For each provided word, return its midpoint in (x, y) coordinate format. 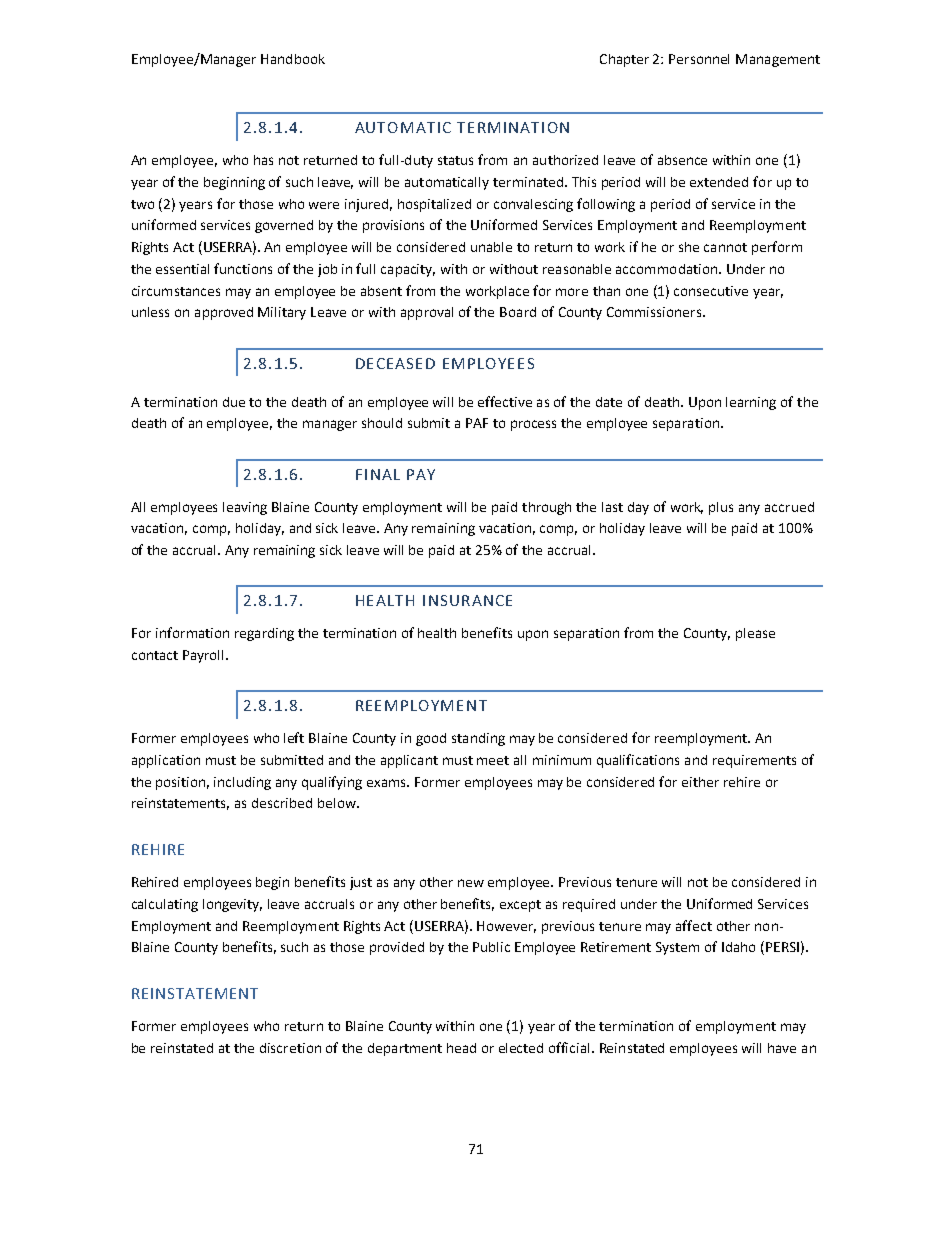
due (234, 402)
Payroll (205, 656)
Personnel (699, 59)
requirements (754, 761)
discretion (290, 1048)
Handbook (293, 59)
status (455, 160)
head (461, 1048)
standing (478, 739)
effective (505, 401)
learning (751, 403)
